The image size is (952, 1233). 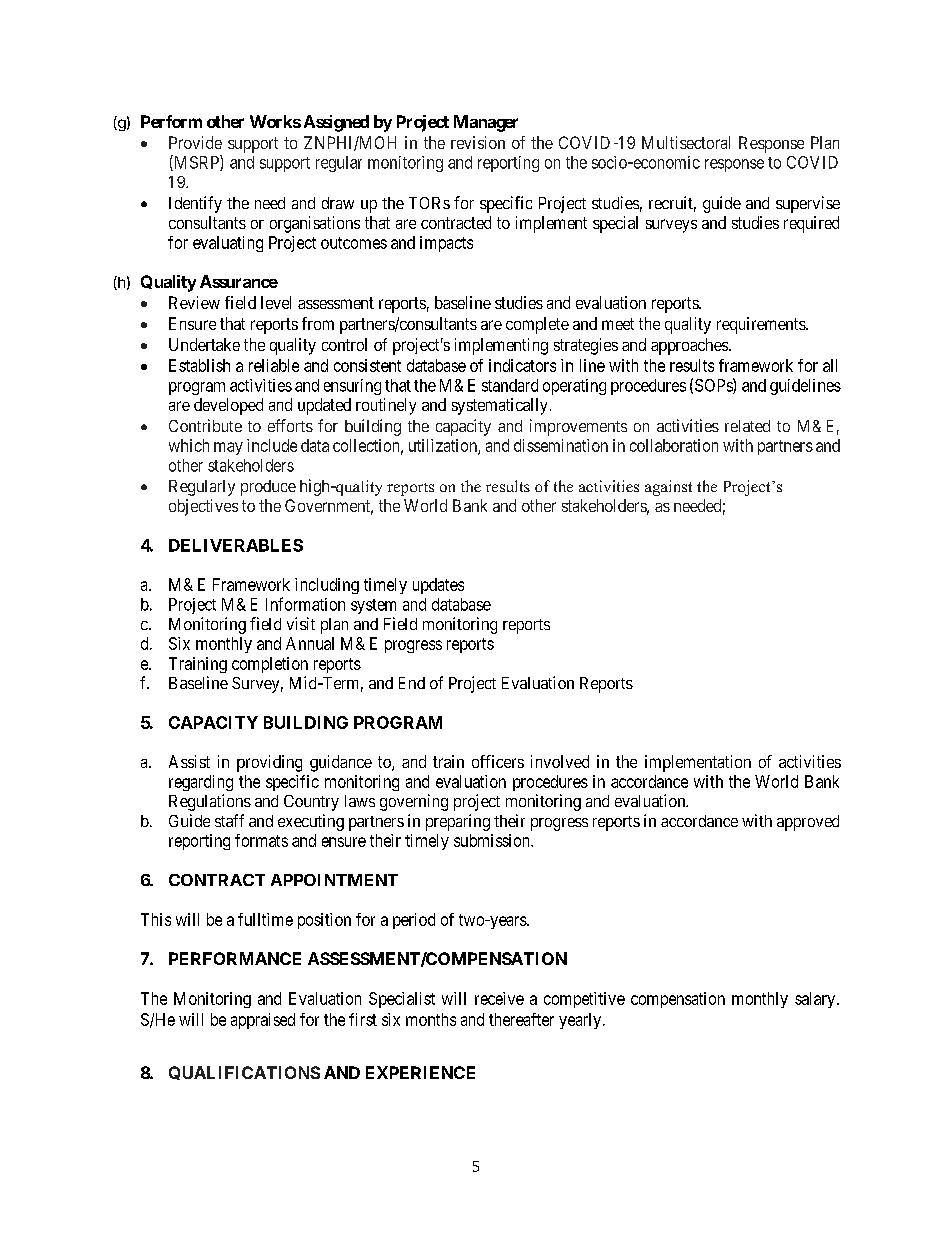 What do you see at coordinates (510, 385) in the screenshot?
I see `standard` at bounding box center [510, 385].
